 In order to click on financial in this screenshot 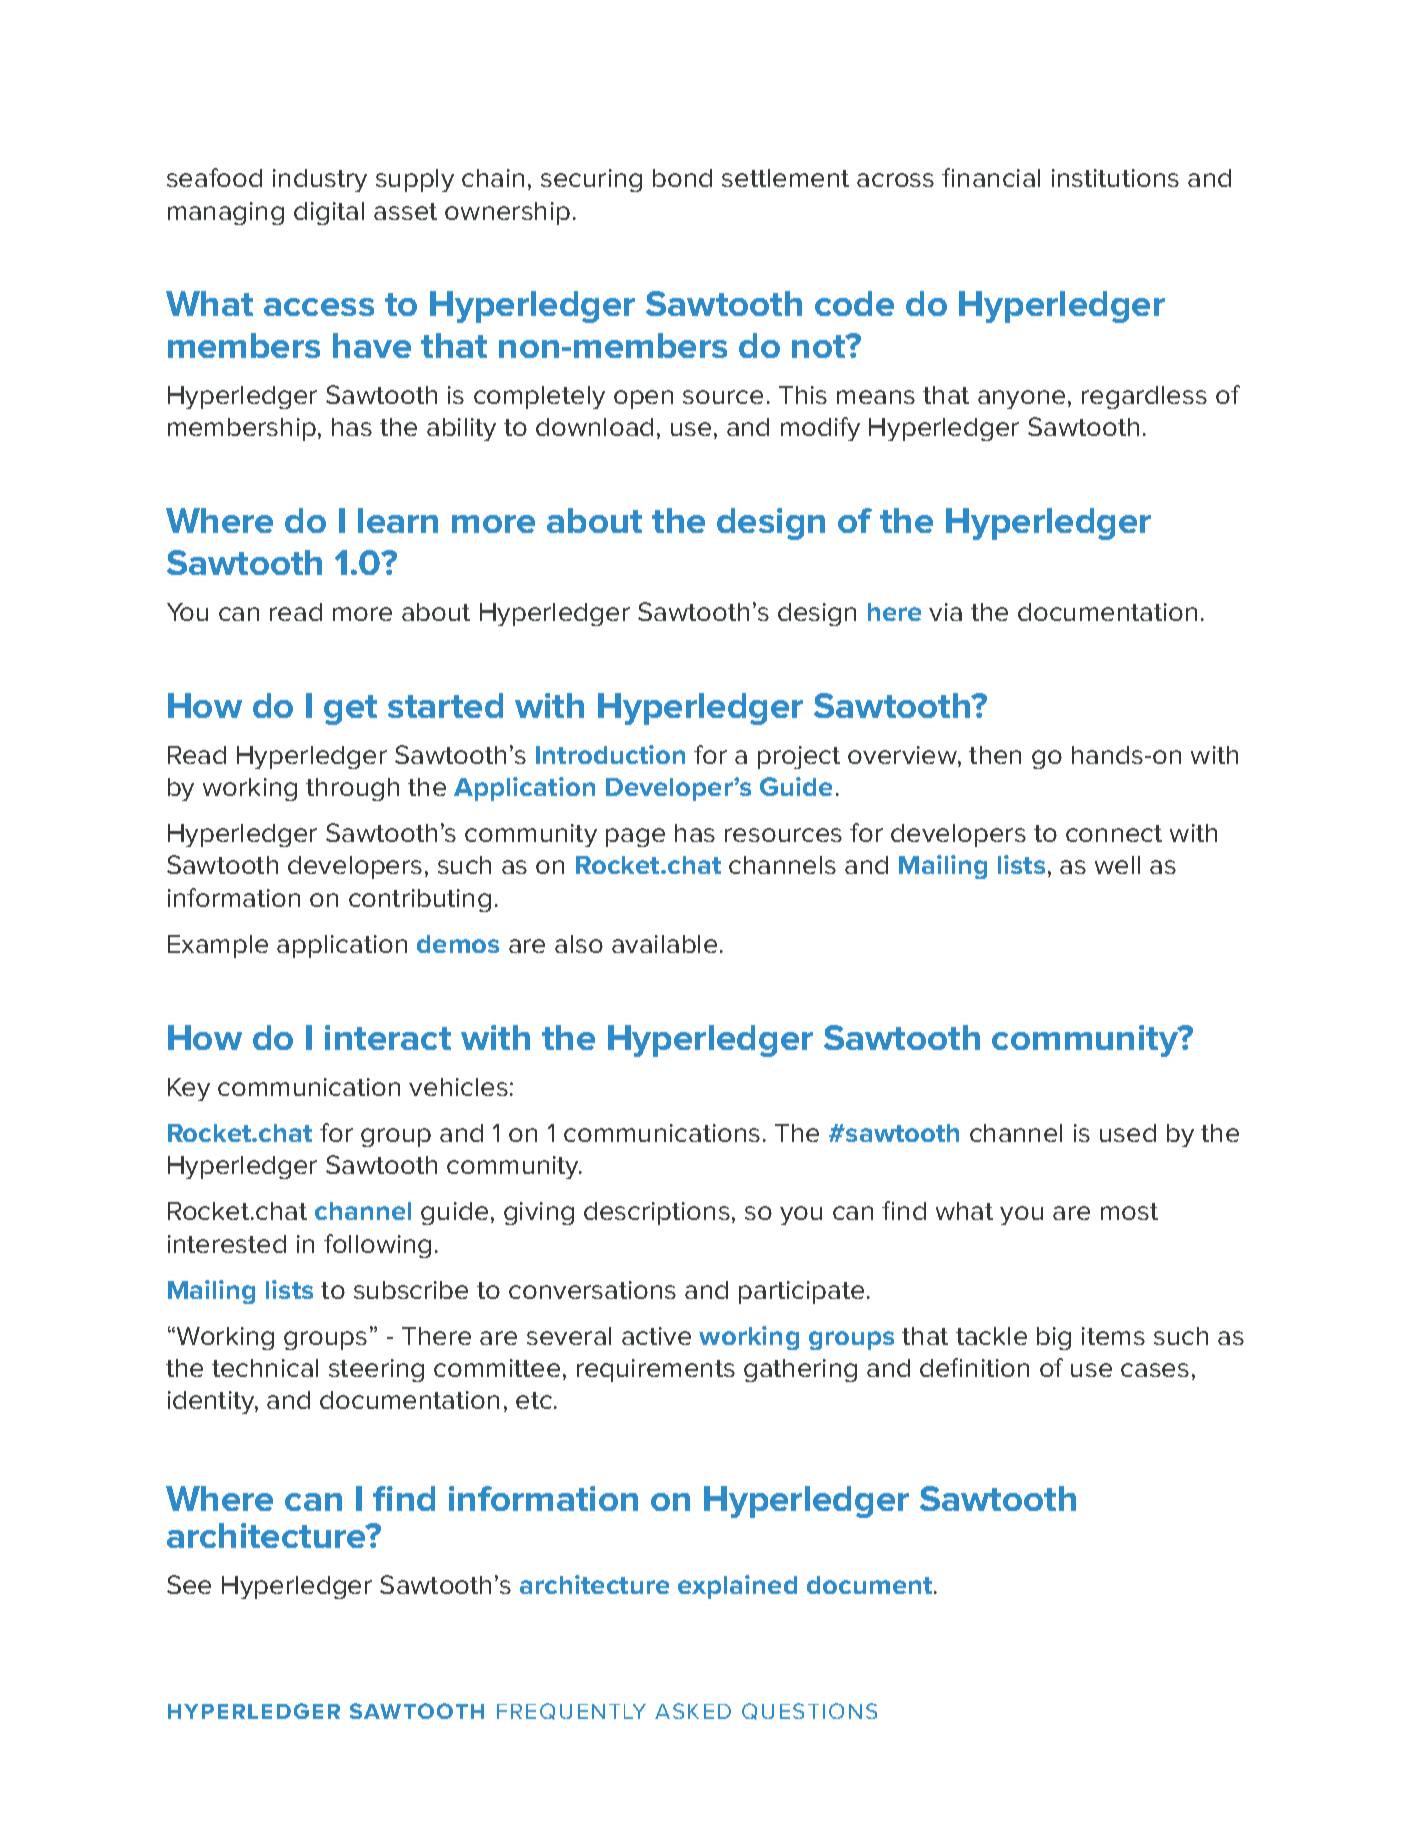, I will do `click(991, 177)`.
